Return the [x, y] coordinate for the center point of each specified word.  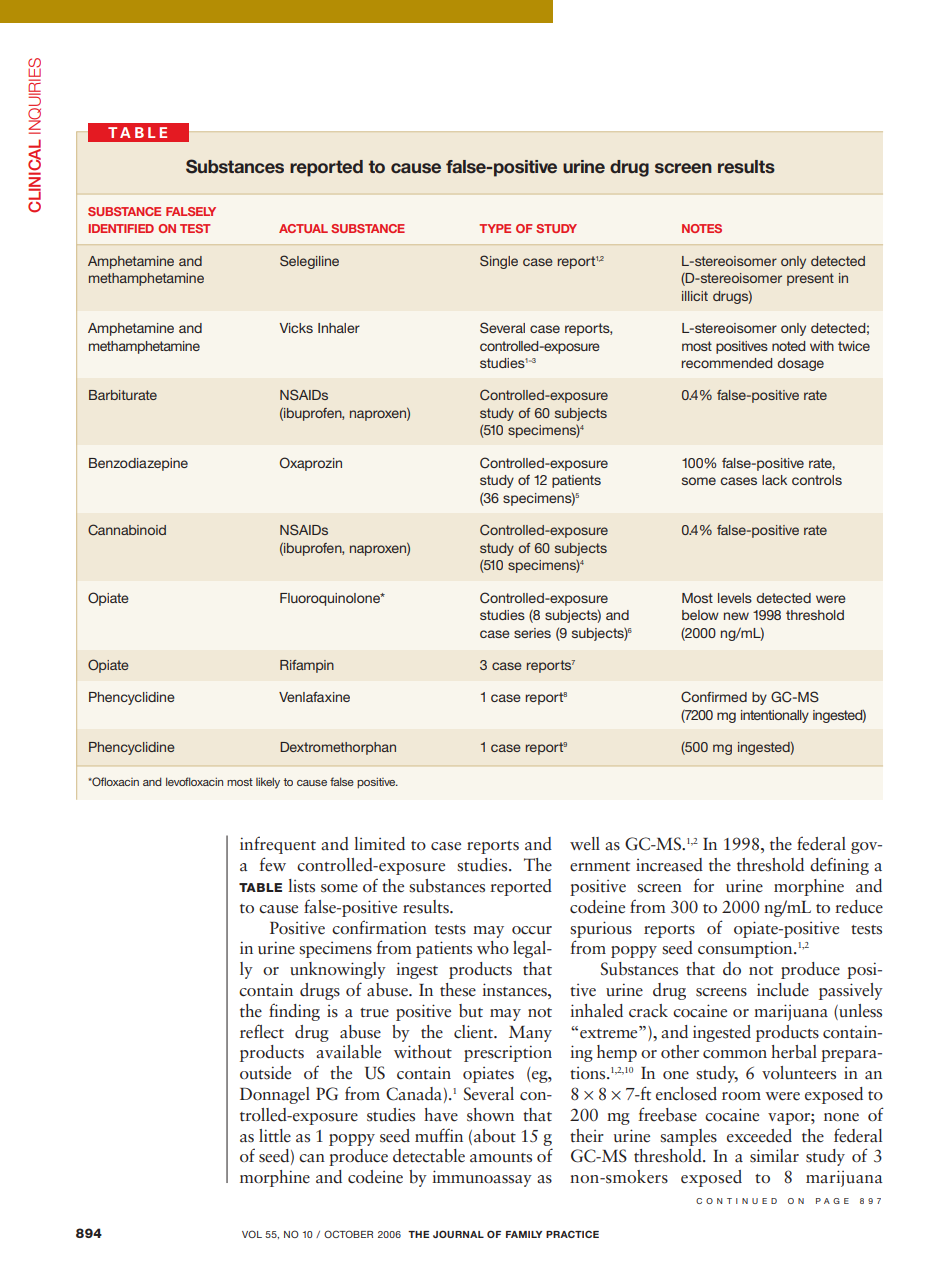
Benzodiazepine [138, 464]
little [275, 1136]
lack [774, 480]
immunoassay [482, 1178]
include [783, 990]
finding [294, 1012]
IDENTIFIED [121, 228]
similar [774, 1156]
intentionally [775, 716]
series [532, 633]
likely [268, 783]
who [493, 947]
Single [499, 262]
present [810, 279]
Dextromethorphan [338, 748]
